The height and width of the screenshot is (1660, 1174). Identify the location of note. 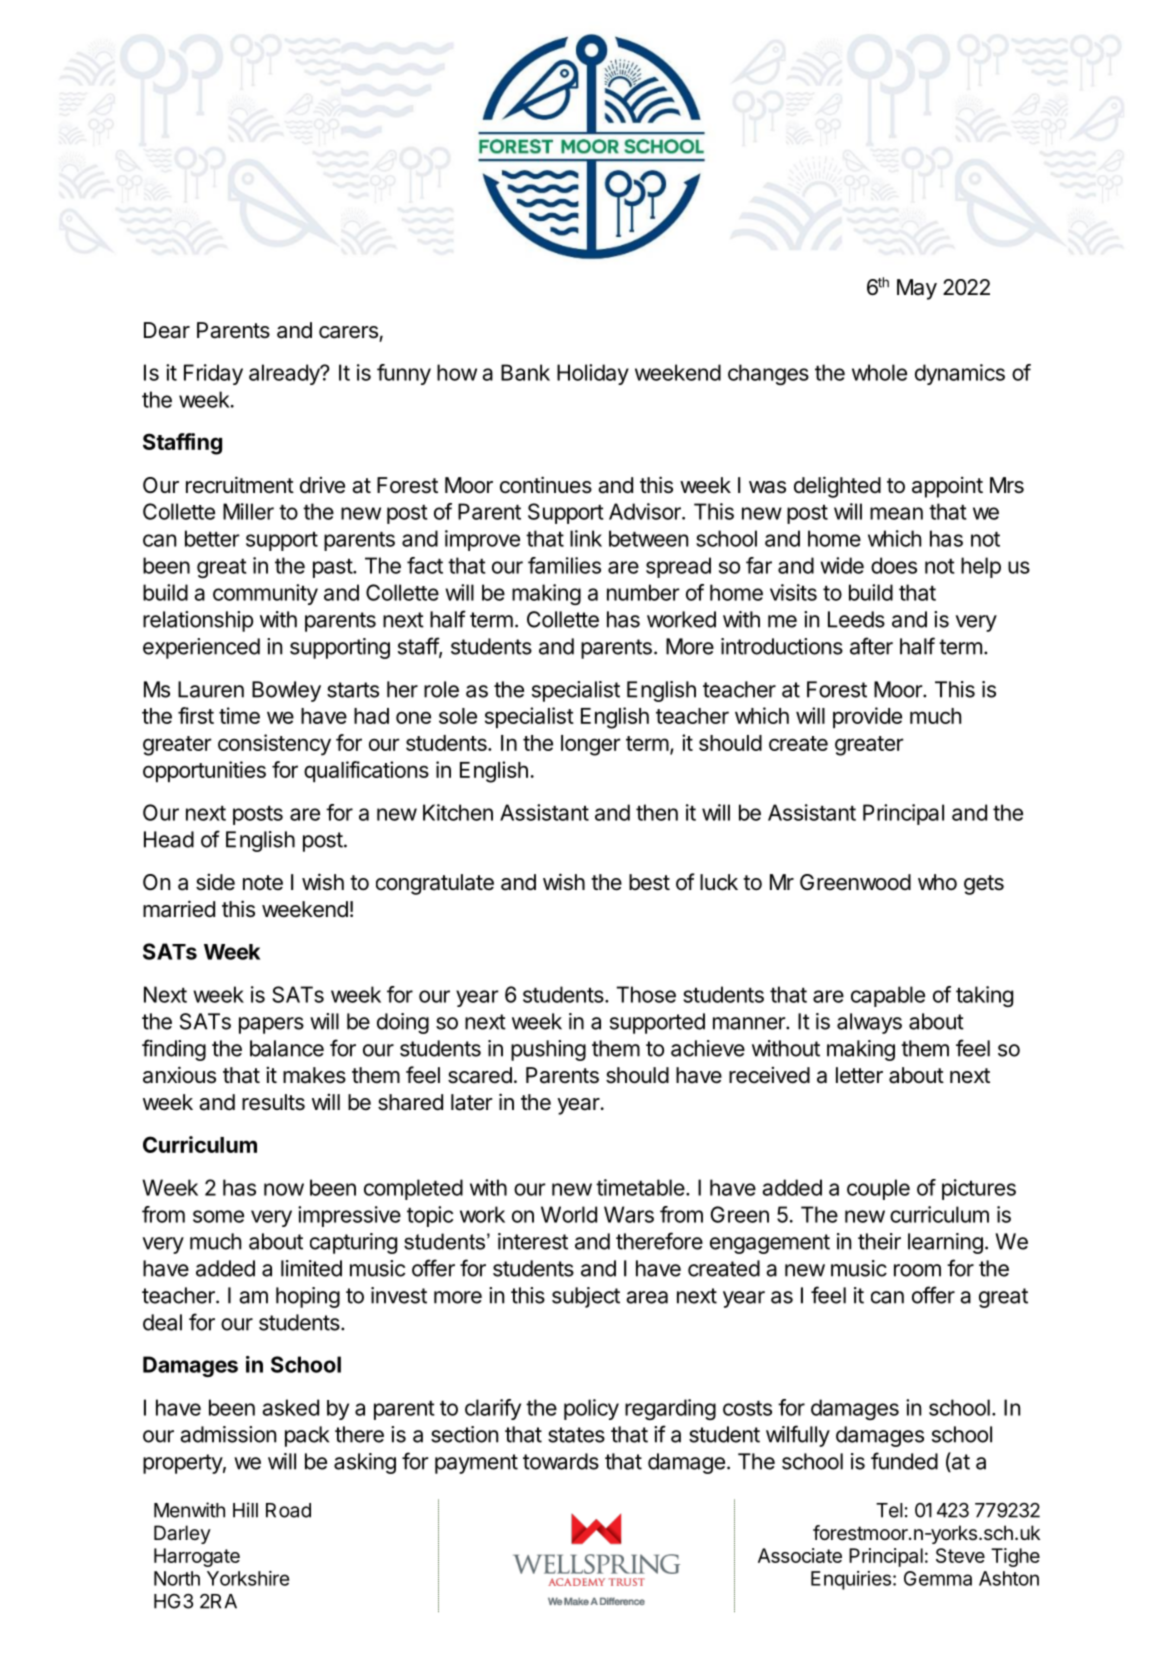
(263, 882).
